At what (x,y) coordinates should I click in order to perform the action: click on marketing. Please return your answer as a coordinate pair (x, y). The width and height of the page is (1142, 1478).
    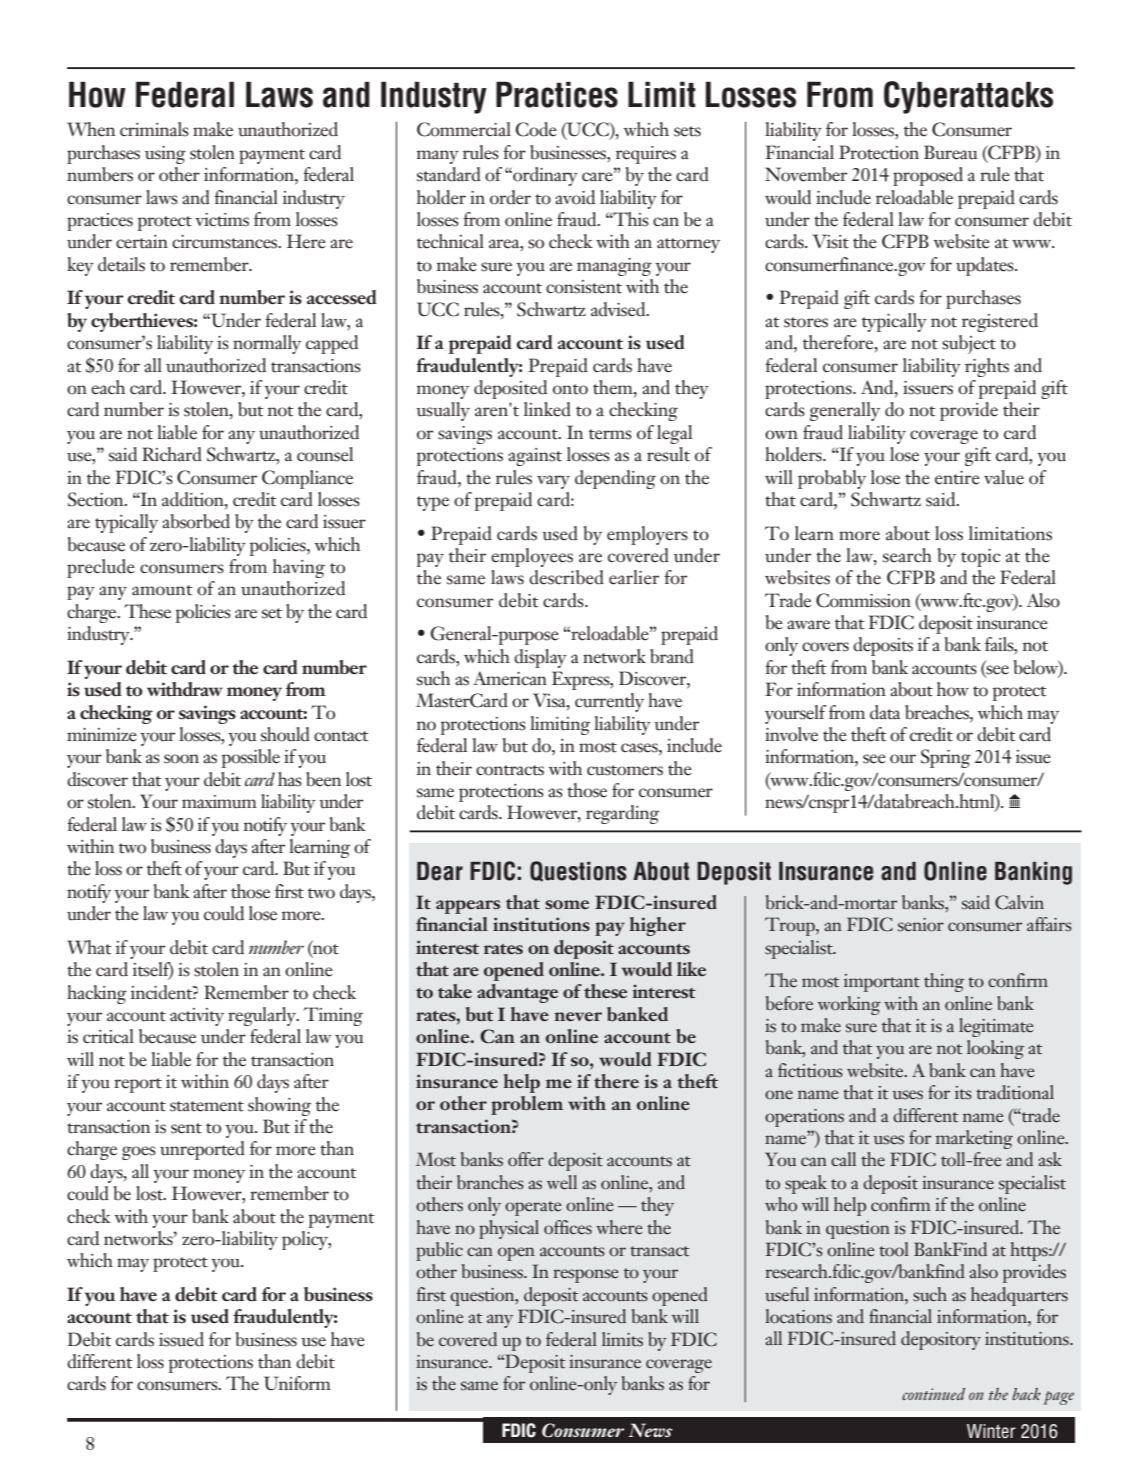
    Looking at the image, I should click on (974, 1139).
